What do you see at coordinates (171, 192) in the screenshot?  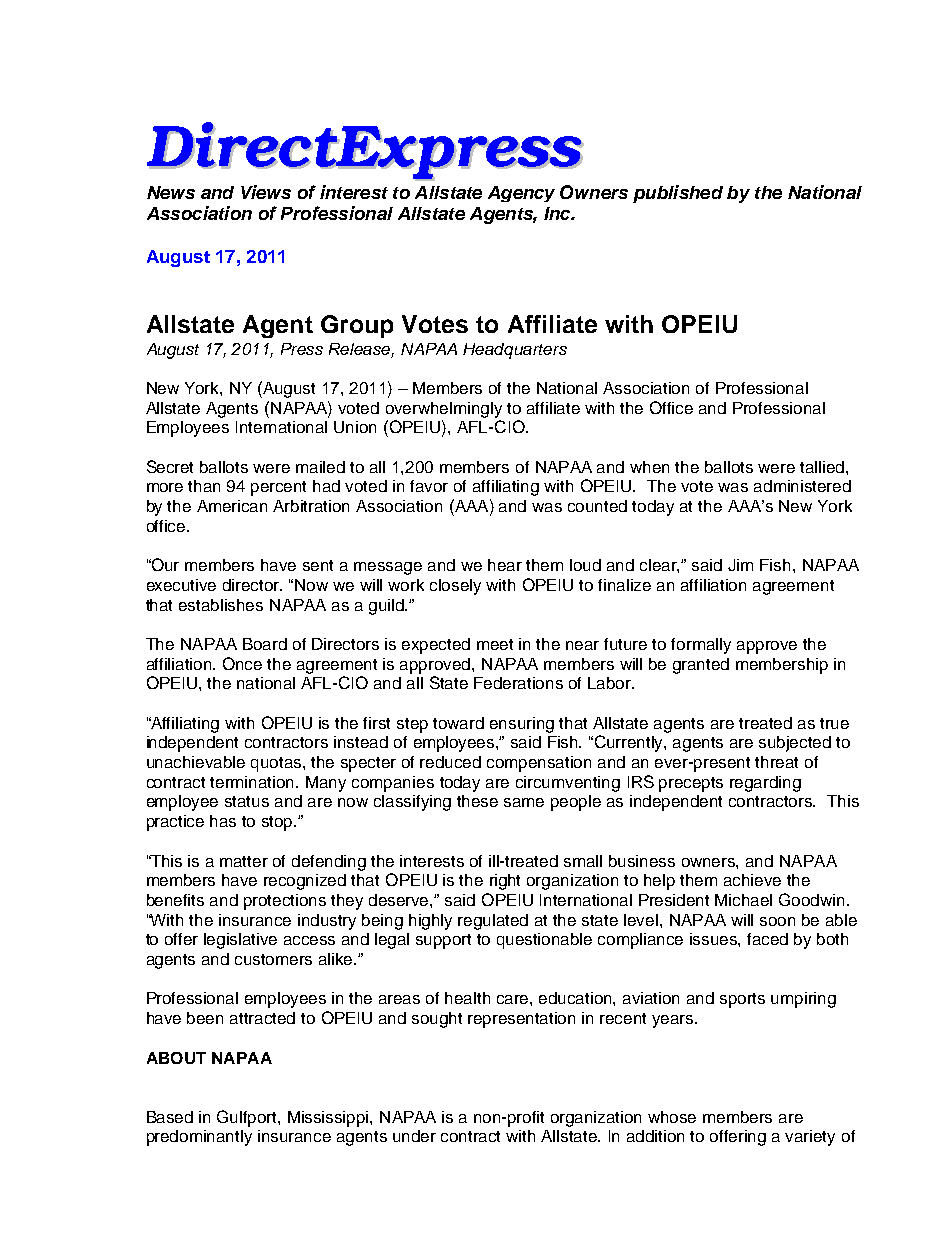 I see `News` at bounding box center [171, 192].
